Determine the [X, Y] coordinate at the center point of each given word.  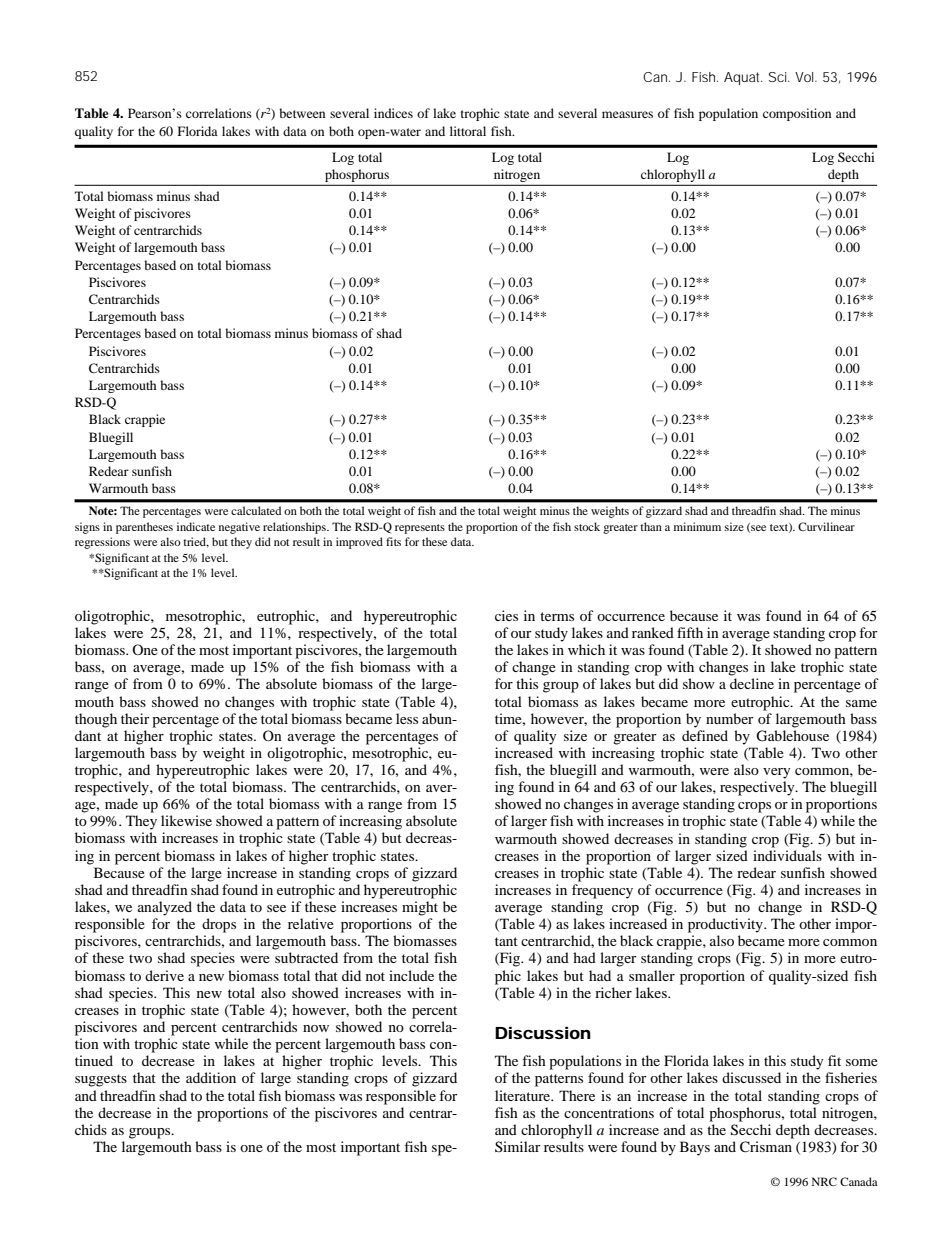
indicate [196, 526]
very [776, 773]
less [407, 718]
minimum [697, 526]
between [302, 113]
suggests [101, 1080]
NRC [824, 1181]
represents [420, 529]
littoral [468, 131]
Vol [806, 77]
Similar [518, 1146]
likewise [186, 820]
